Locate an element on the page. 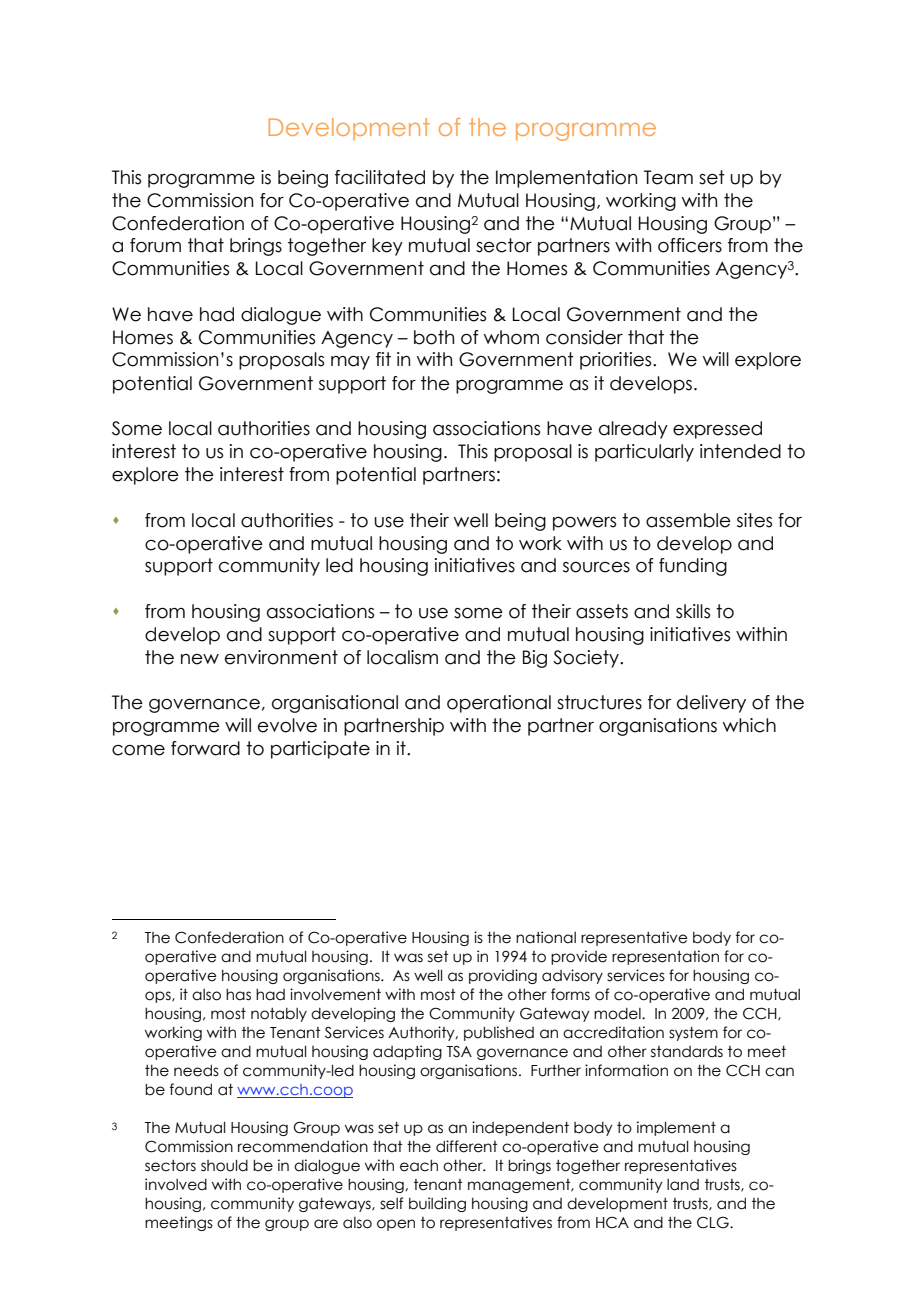 The width and height of the image is (924, 1308). expressed is located at coordinates (717, 430).
